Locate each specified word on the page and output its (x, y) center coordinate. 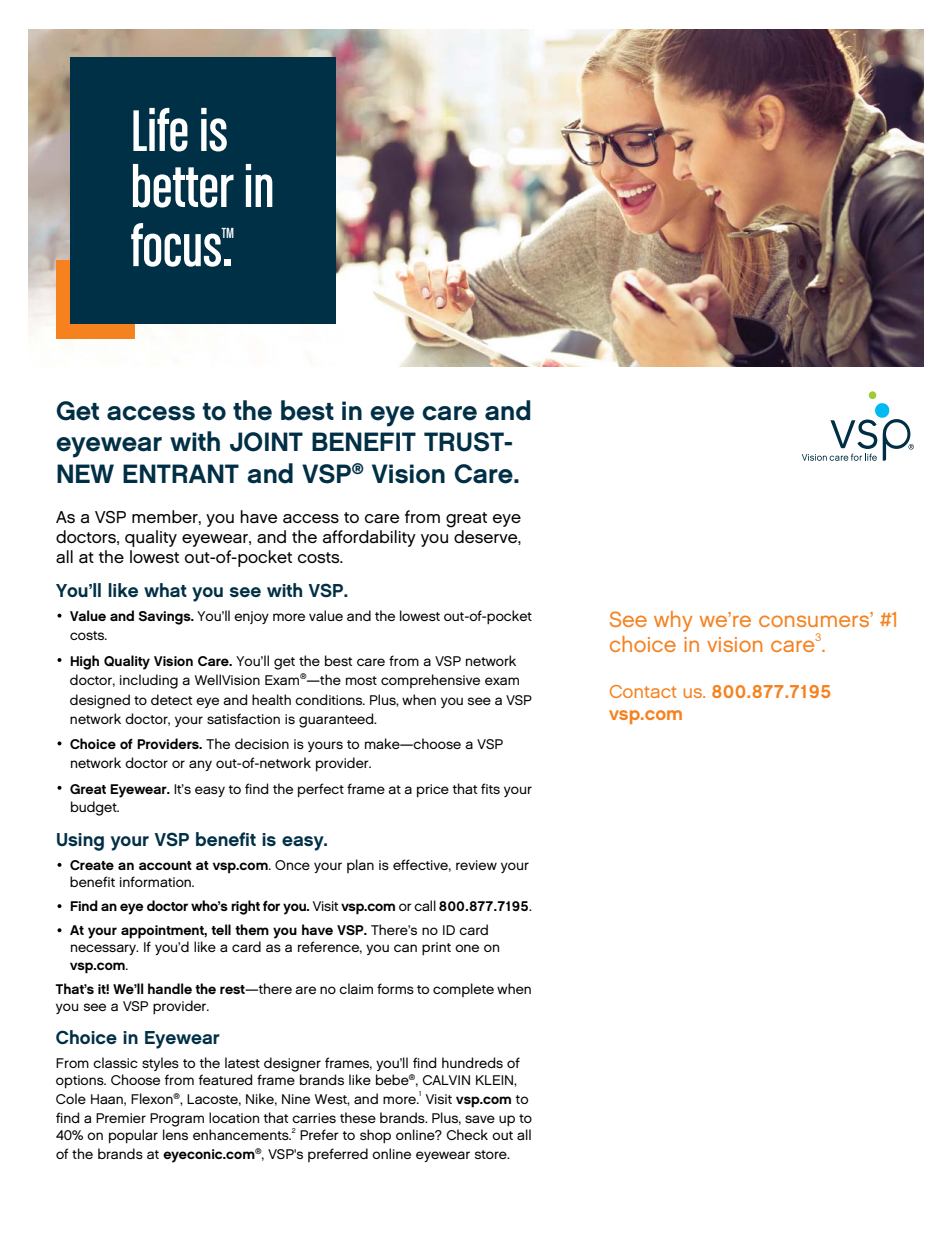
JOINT (266, 442)
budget (95, 808)
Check (467, 1134)
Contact (643, 691)
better (183, 186)
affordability (369, 538)
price (433, 790)
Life (160, 130)
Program (177, 1120)
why (673, 621)
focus (177, 245)
